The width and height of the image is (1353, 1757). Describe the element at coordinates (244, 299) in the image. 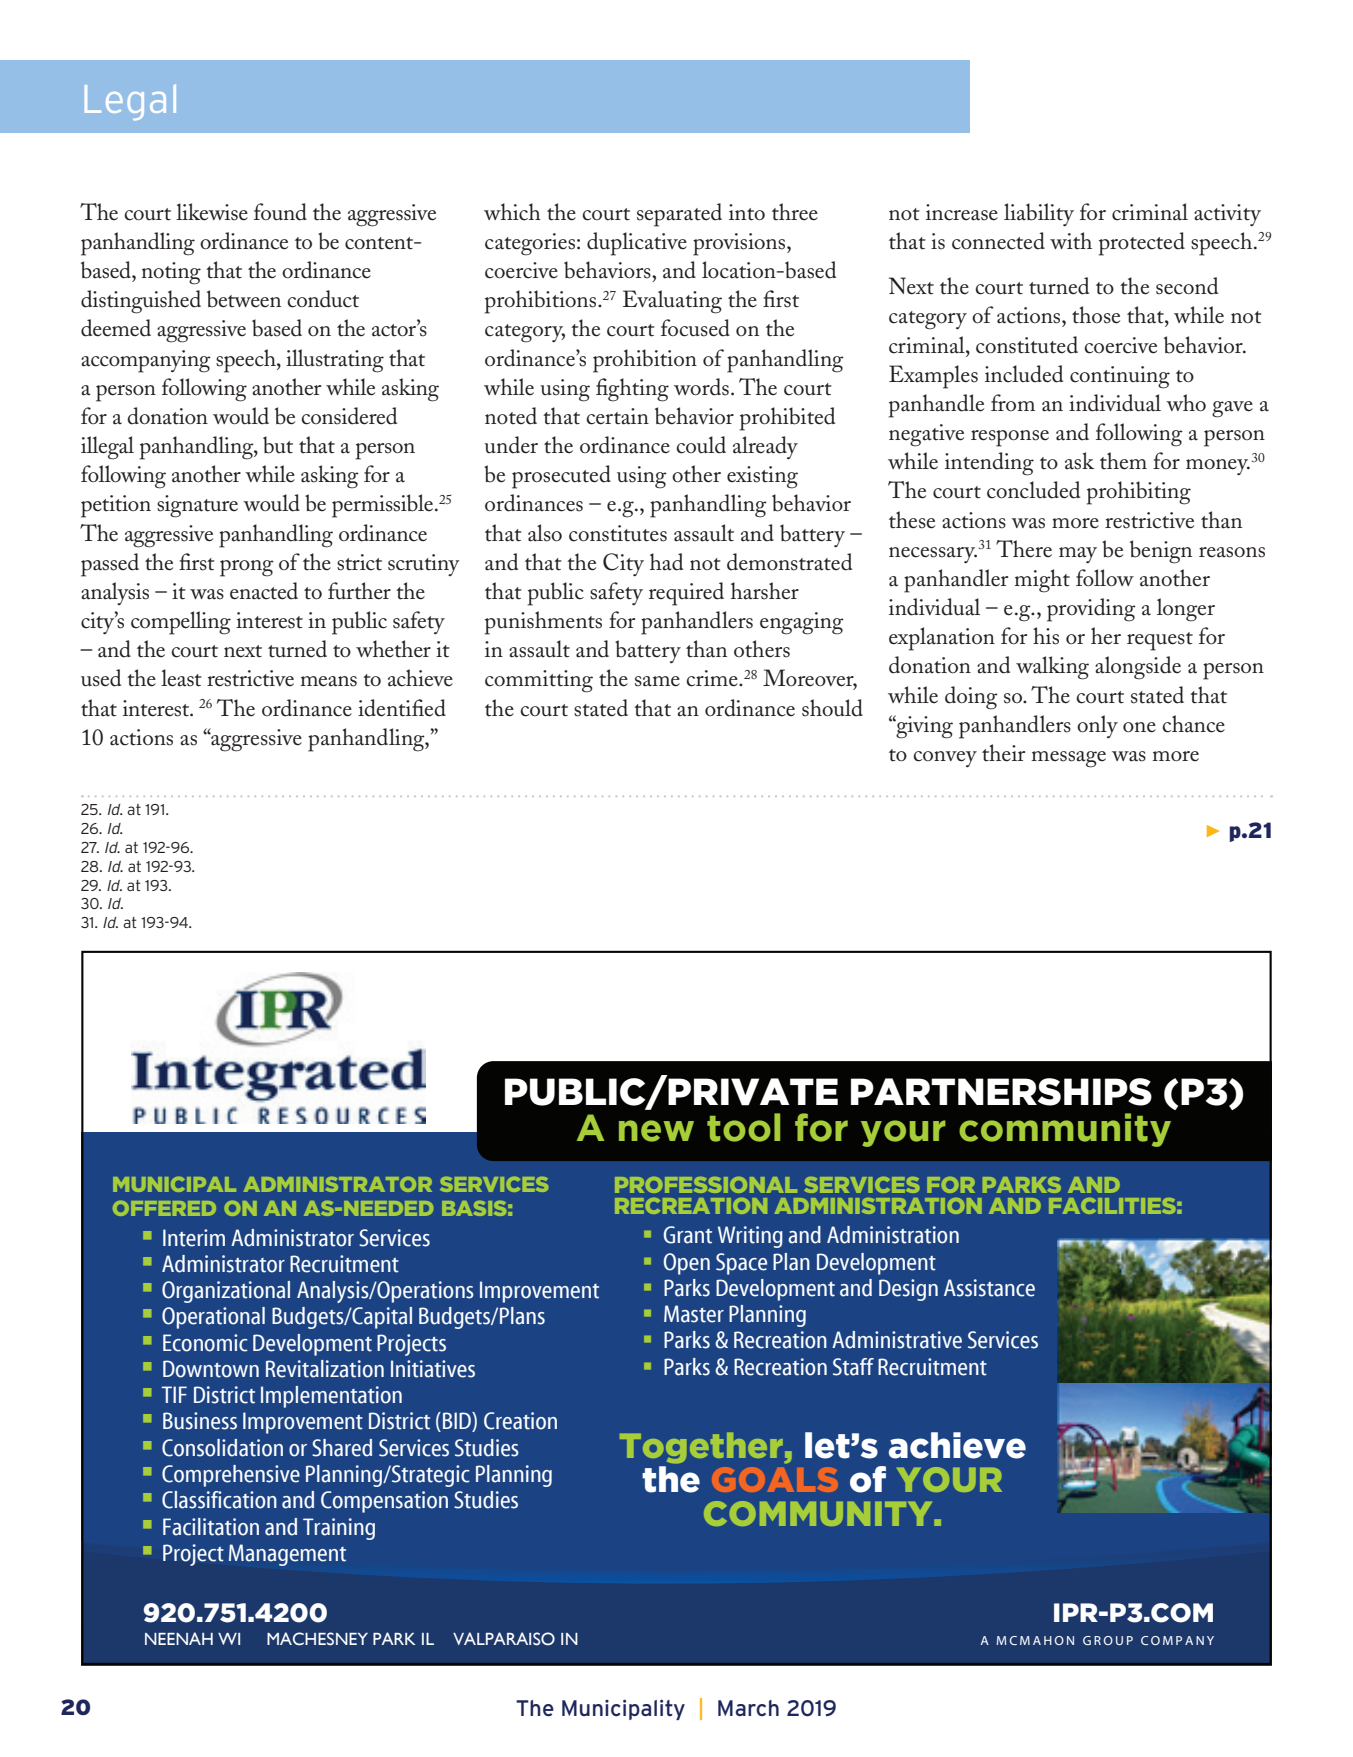

I see `between` at that location.
